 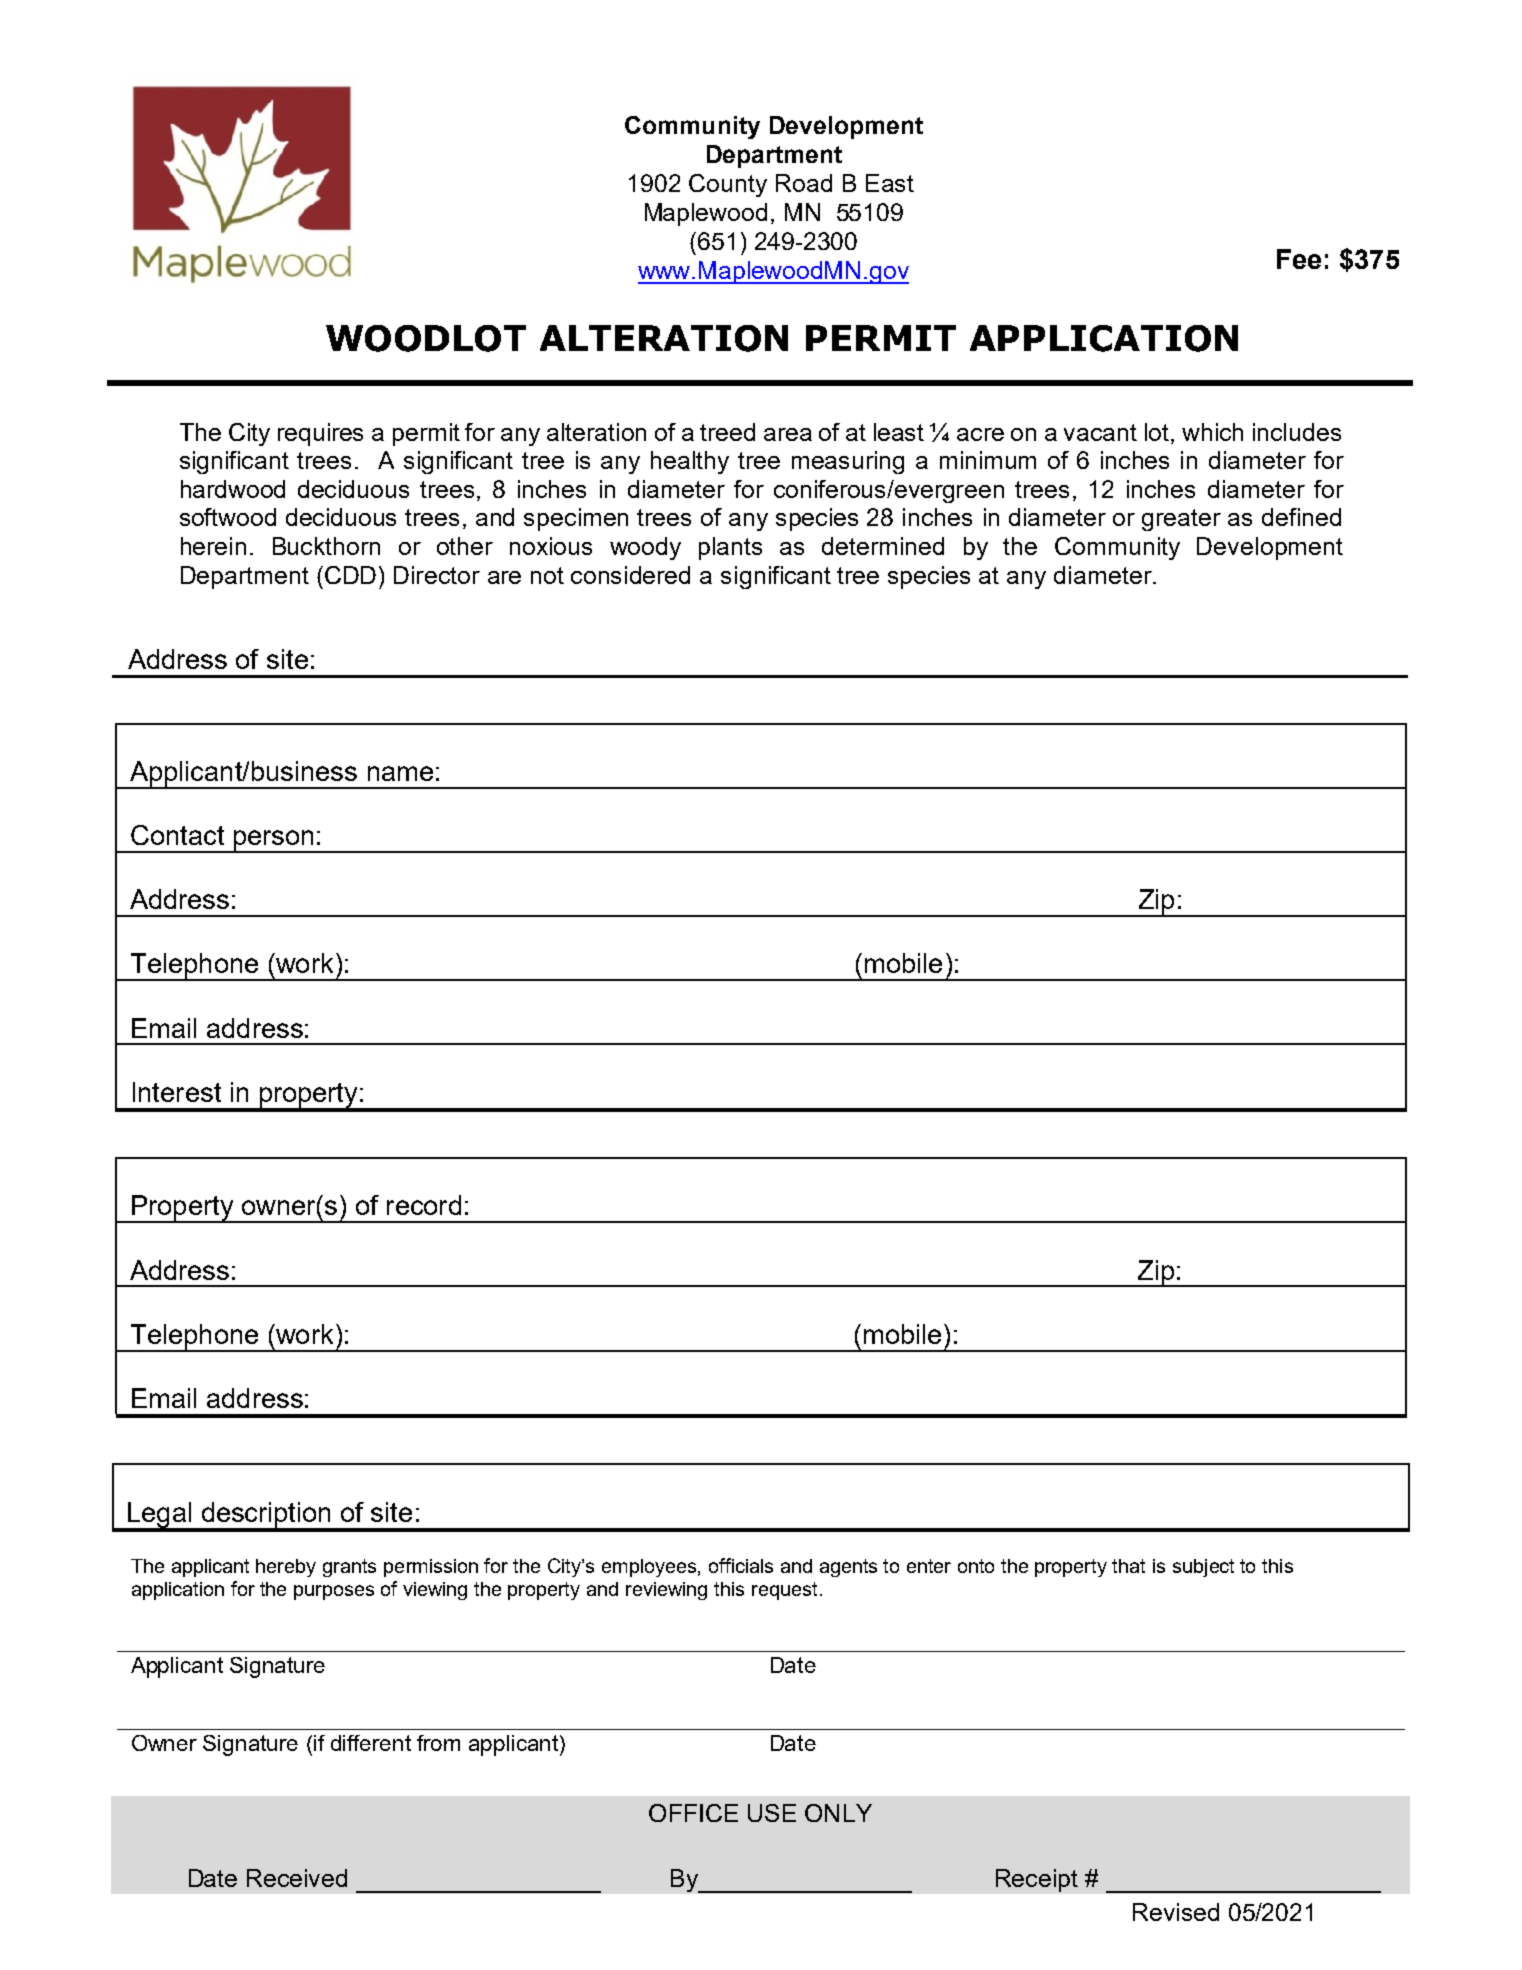 I want to click on officials, so click(x=741, y=1565).
